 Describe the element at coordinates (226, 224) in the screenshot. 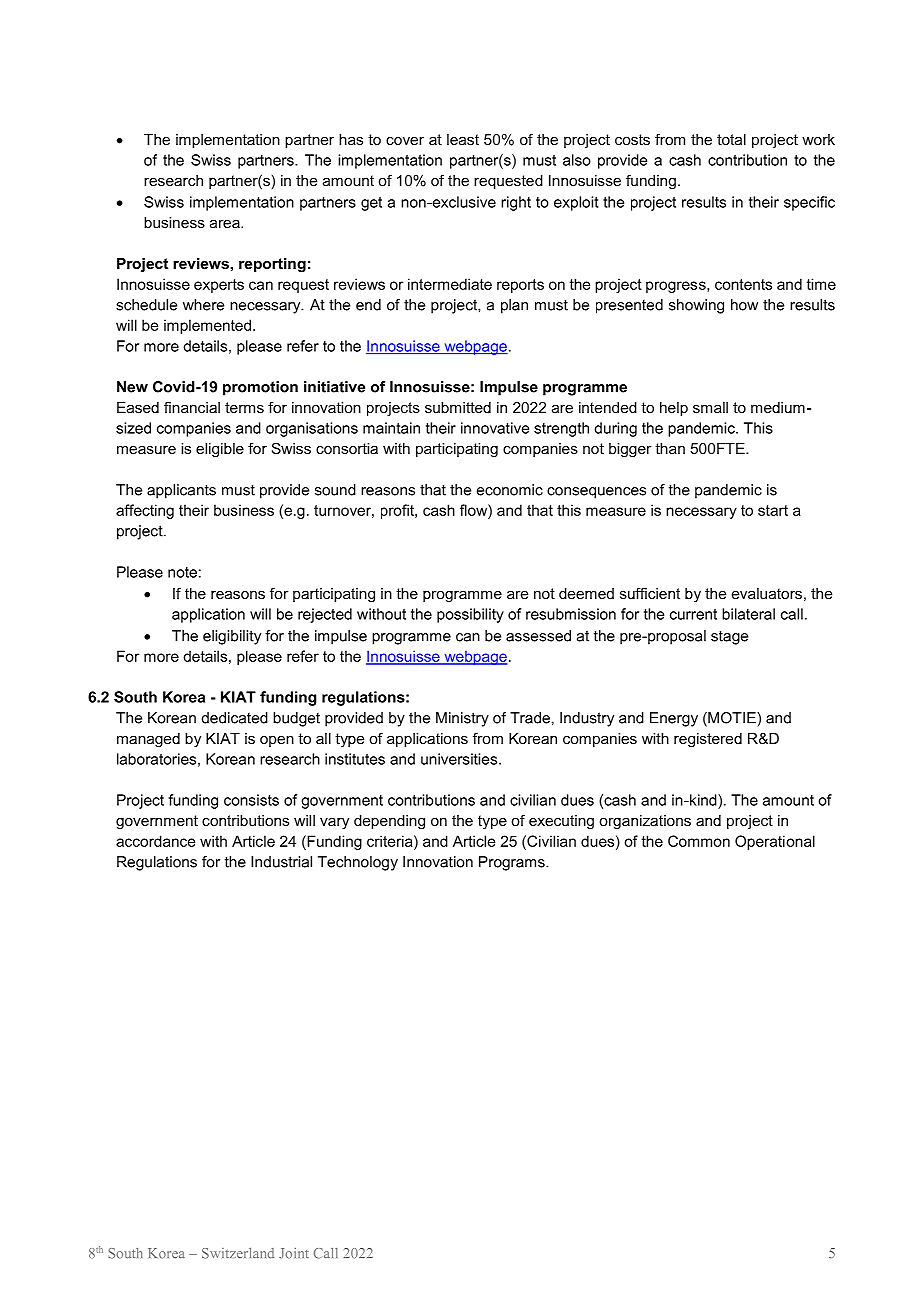

I see `area` at that location.
